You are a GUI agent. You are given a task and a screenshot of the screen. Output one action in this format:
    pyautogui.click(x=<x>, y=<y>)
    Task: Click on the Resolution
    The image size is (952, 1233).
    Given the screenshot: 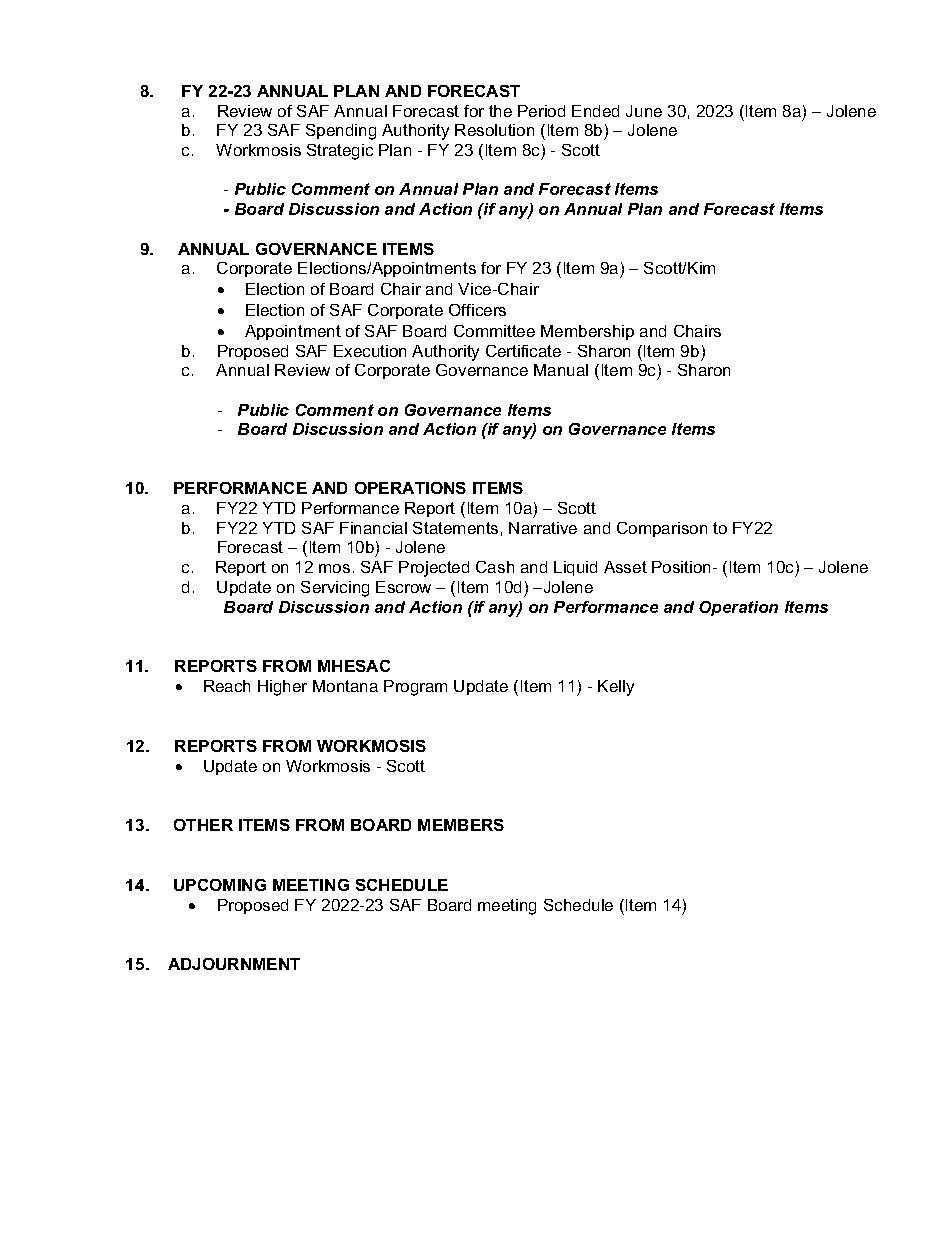 What is the action you would take?
    pyautogui.click(x=494, y=130)
